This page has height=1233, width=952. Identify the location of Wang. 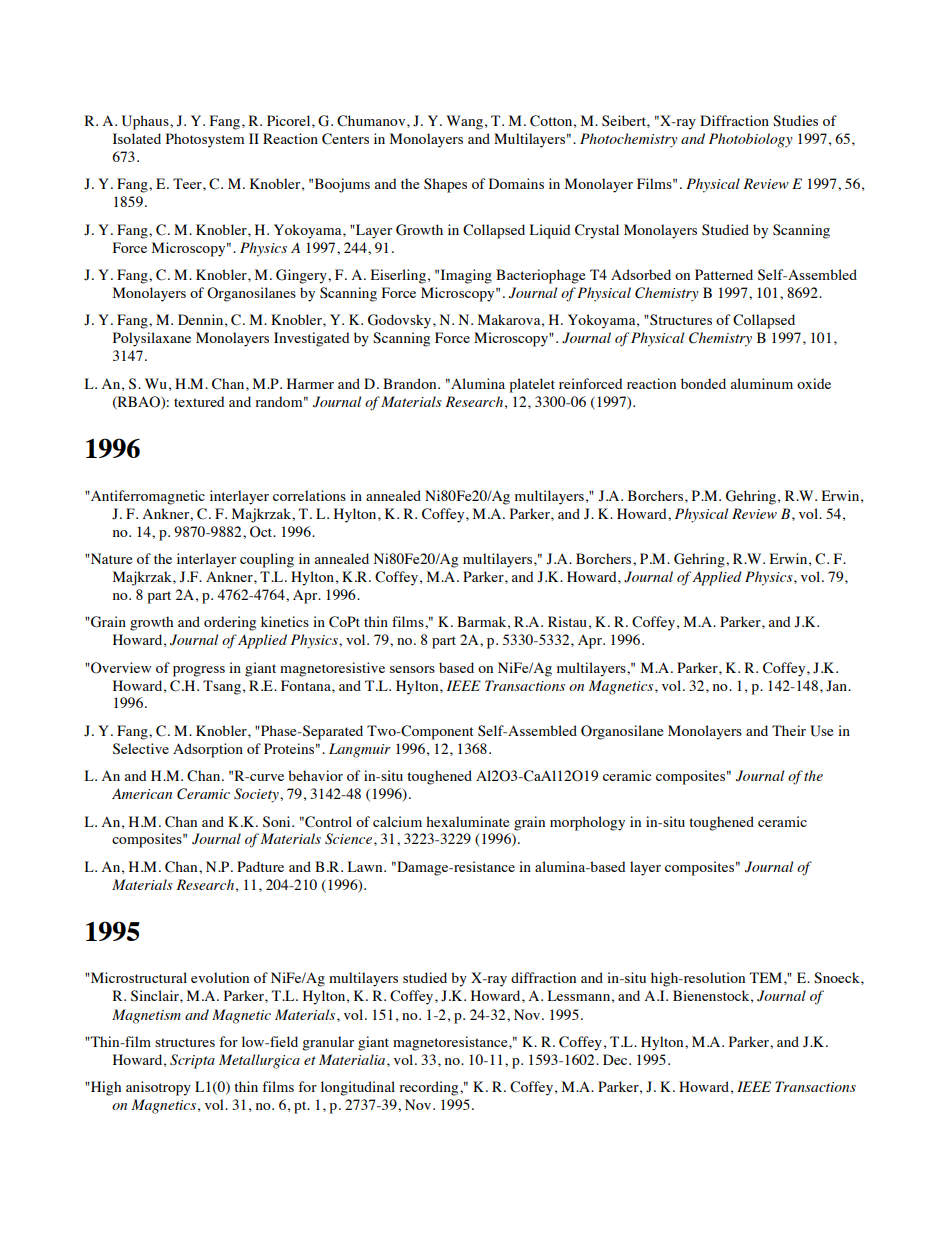
(464, 122).
